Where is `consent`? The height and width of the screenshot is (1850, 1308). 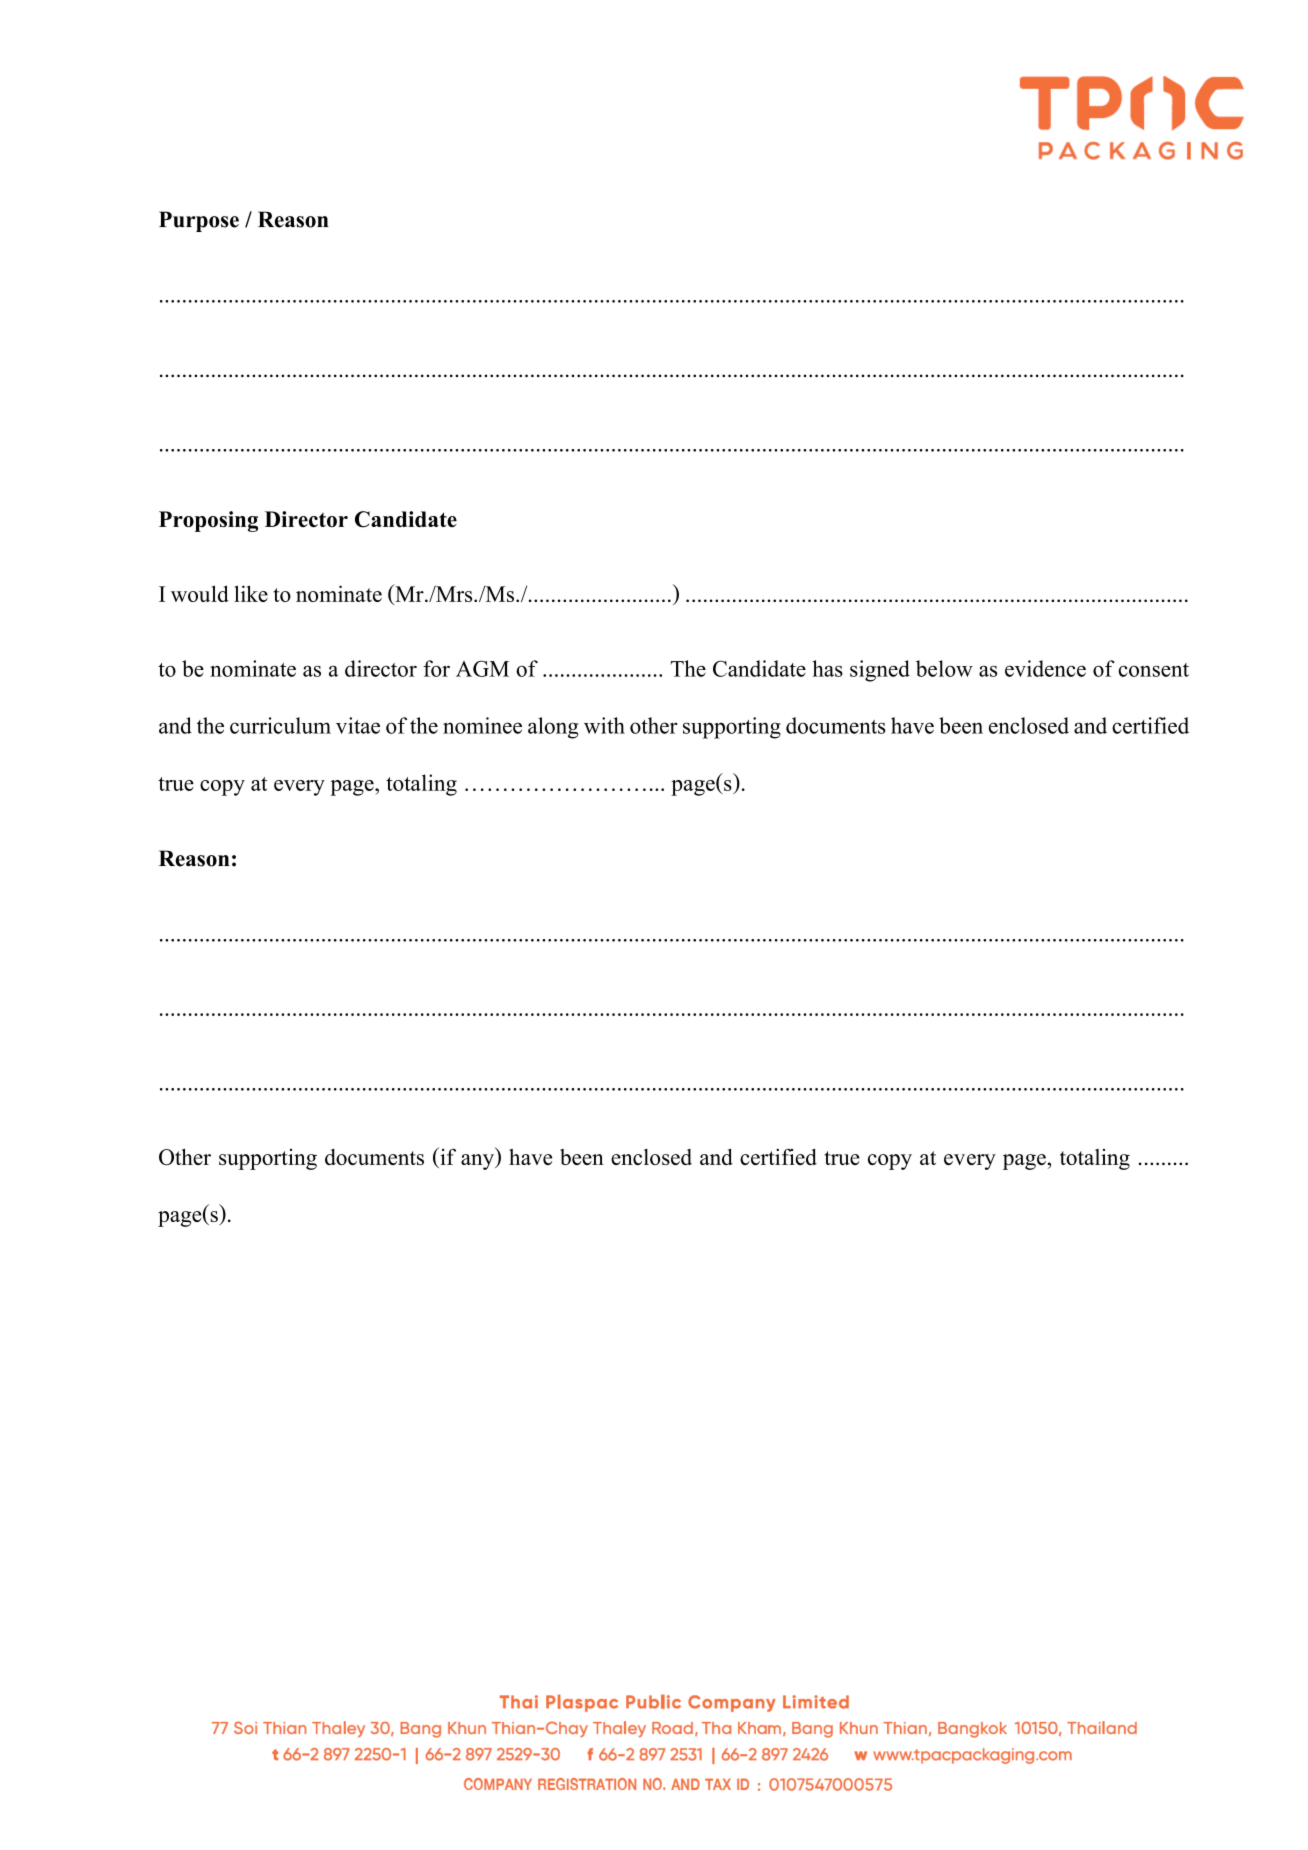
consent is located at coordinates (1153, 670).
